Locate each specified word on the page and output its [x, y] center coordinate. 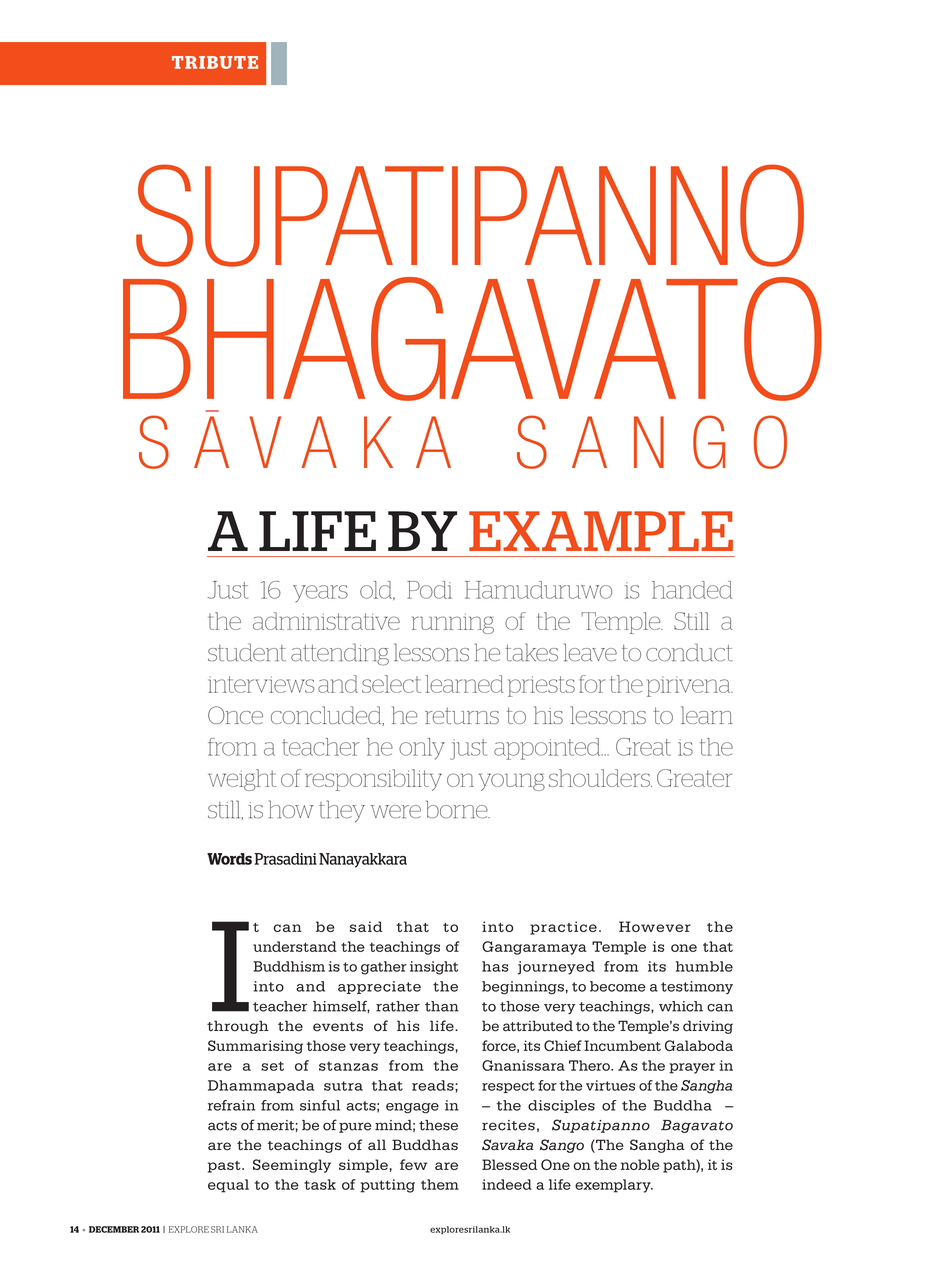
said [366, 926]
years [320, 594]
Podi [429, 590]
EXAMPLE [601, 531]
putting [387, 1186]
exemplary [614, 1186]
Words [229, 859]
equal [228, 1186]
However [655, 926]
